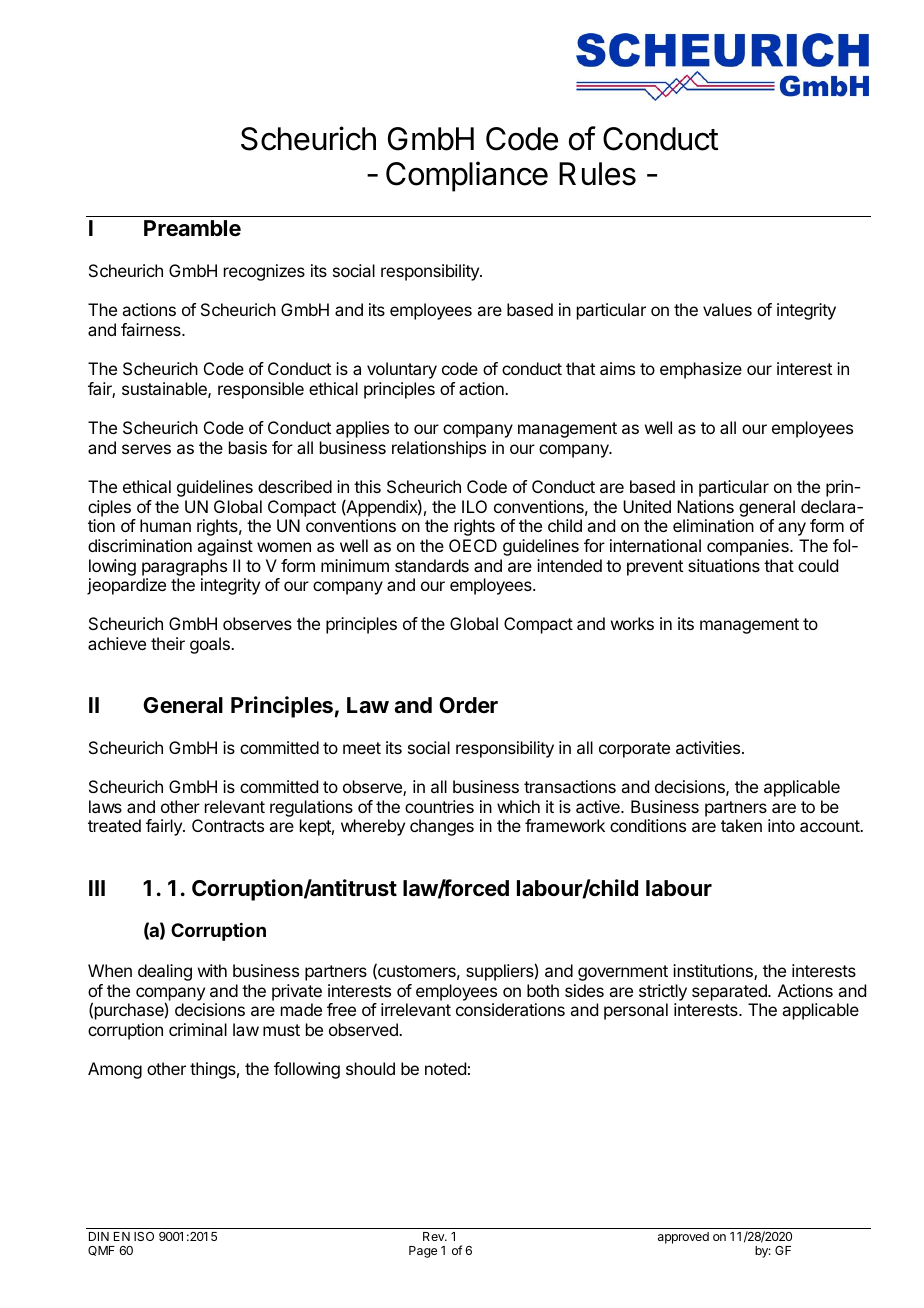 The image size is (924, 1308). I want to click on Compliance, so click(467, 176).
